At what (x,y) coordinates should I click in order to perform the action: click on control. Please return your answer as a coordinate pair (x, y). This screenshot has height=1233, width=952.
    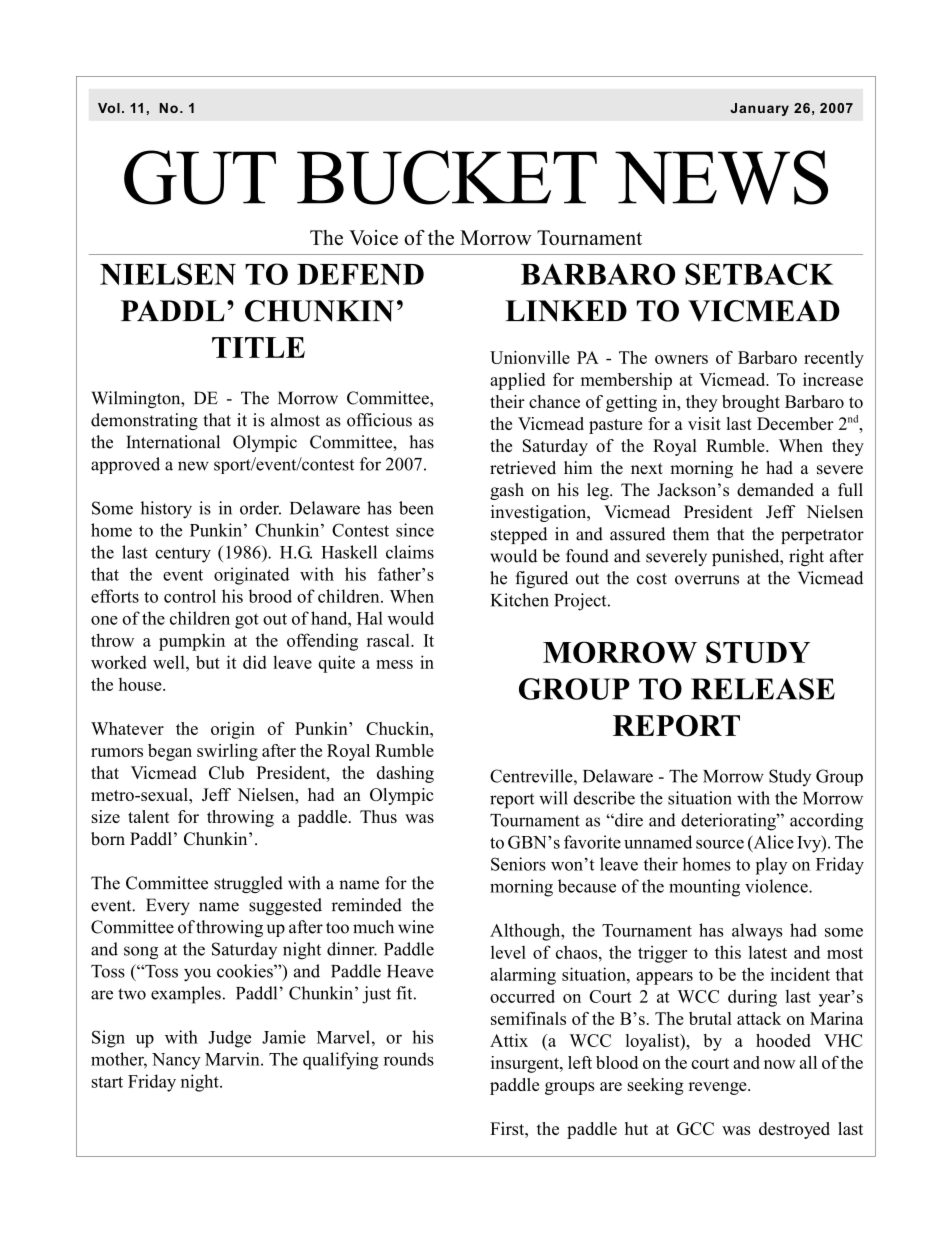
    Looking at the image, I should click on (190, 596).
